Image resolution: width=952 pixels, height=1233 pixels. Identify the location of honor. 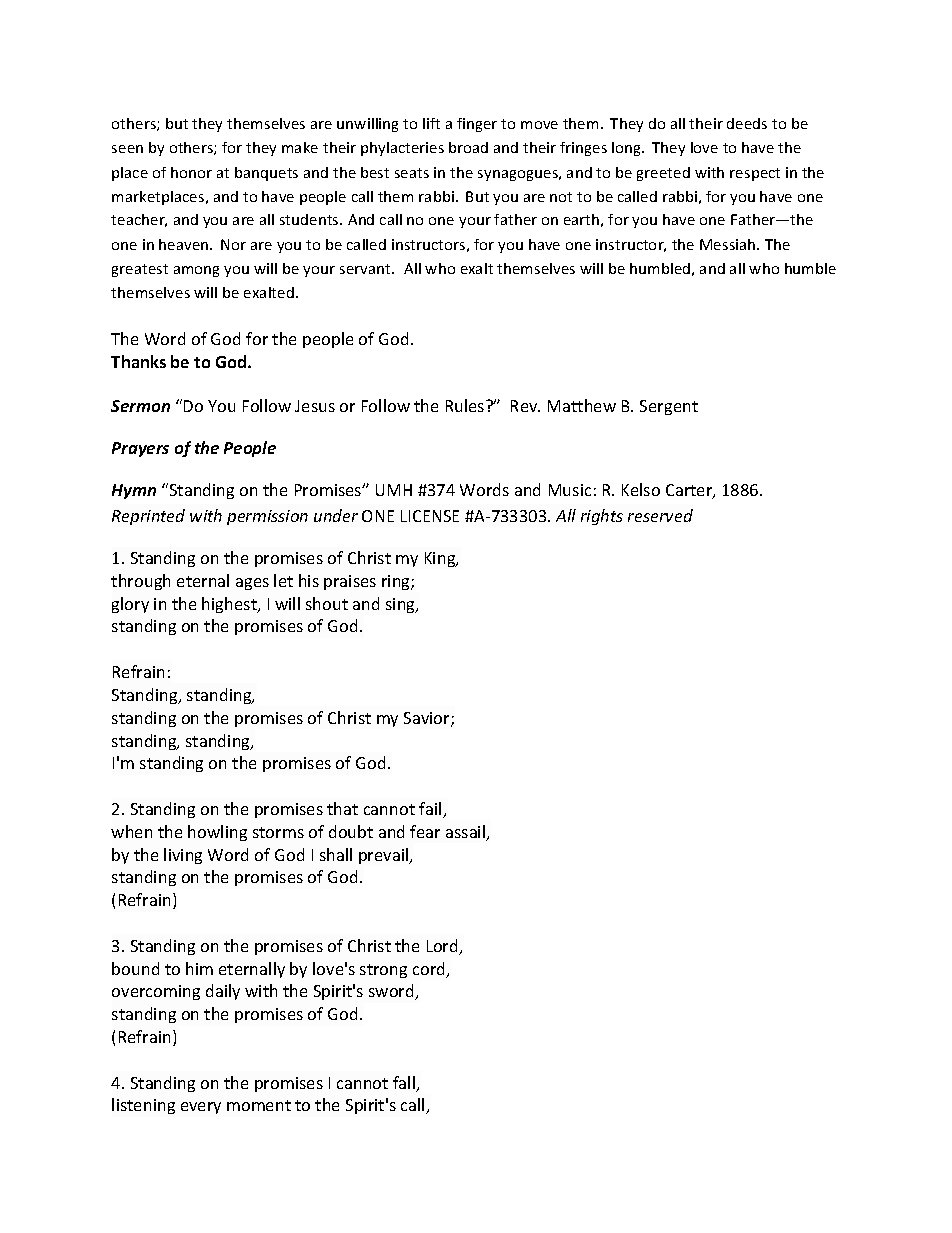
(191, 172).
